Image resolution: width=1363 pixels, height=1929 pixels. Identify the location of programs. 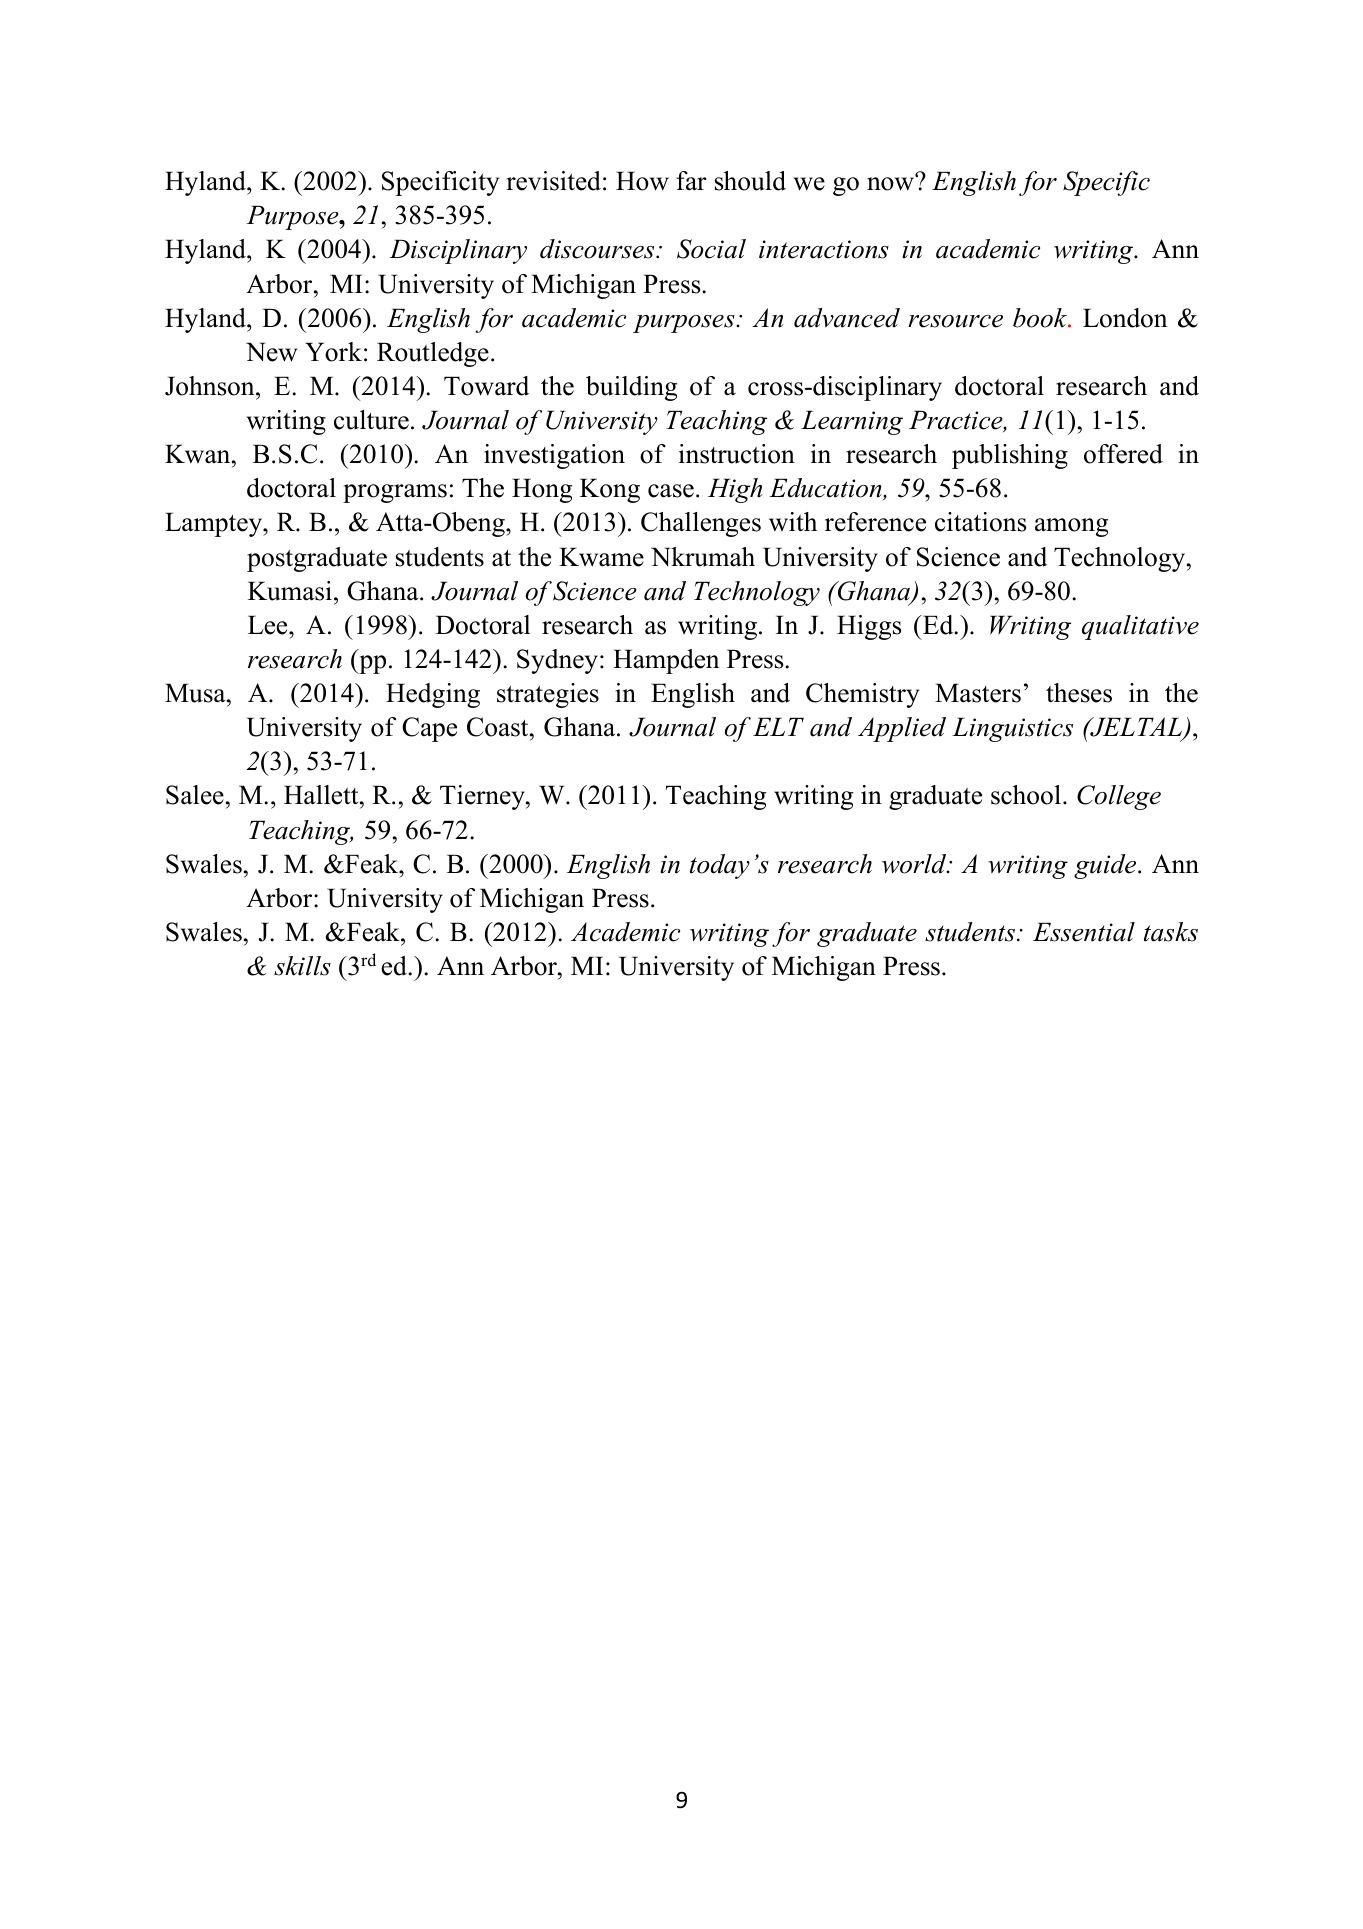
(395, 493).
